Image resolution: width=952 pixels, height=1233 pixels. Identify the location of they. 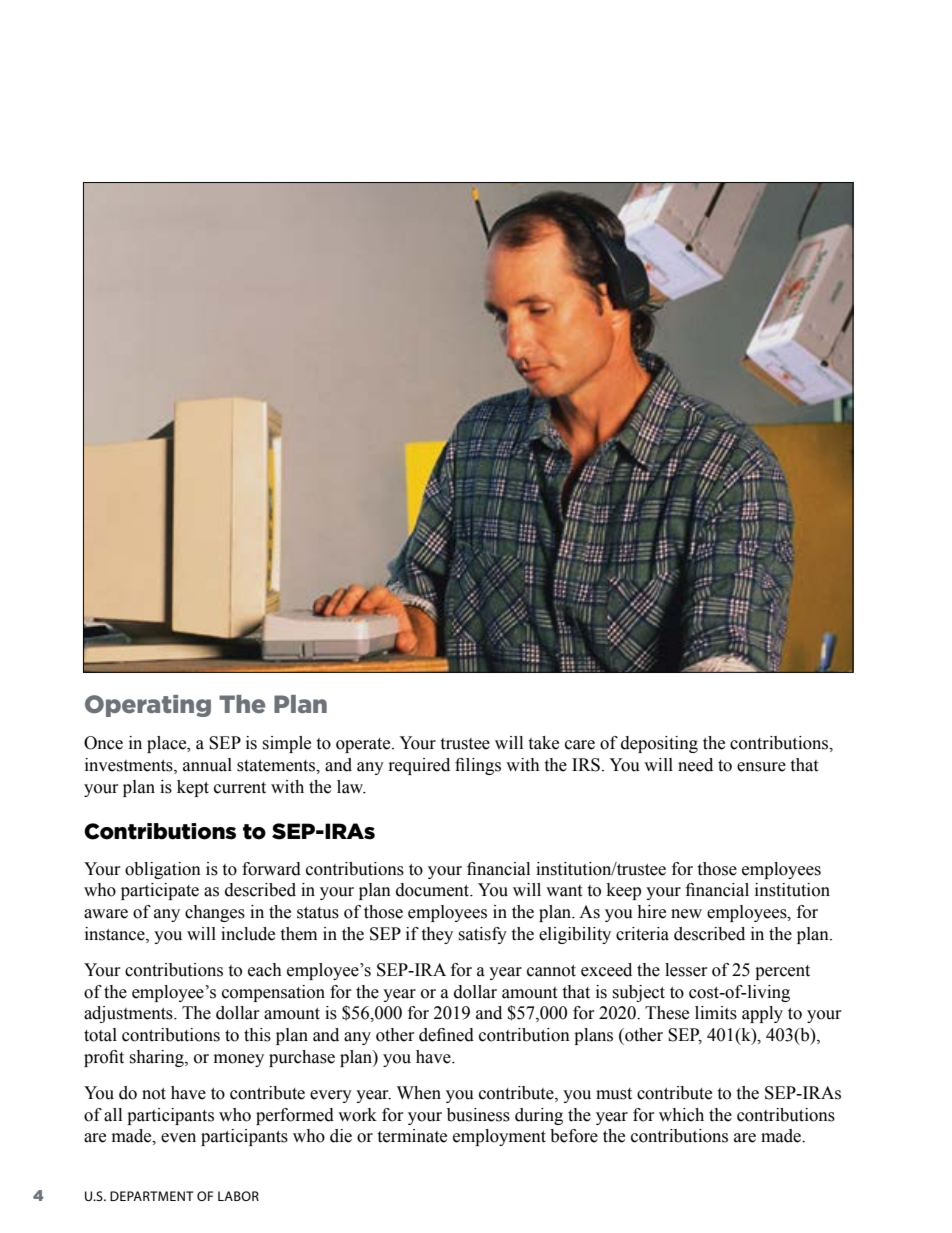
(437, 935).
